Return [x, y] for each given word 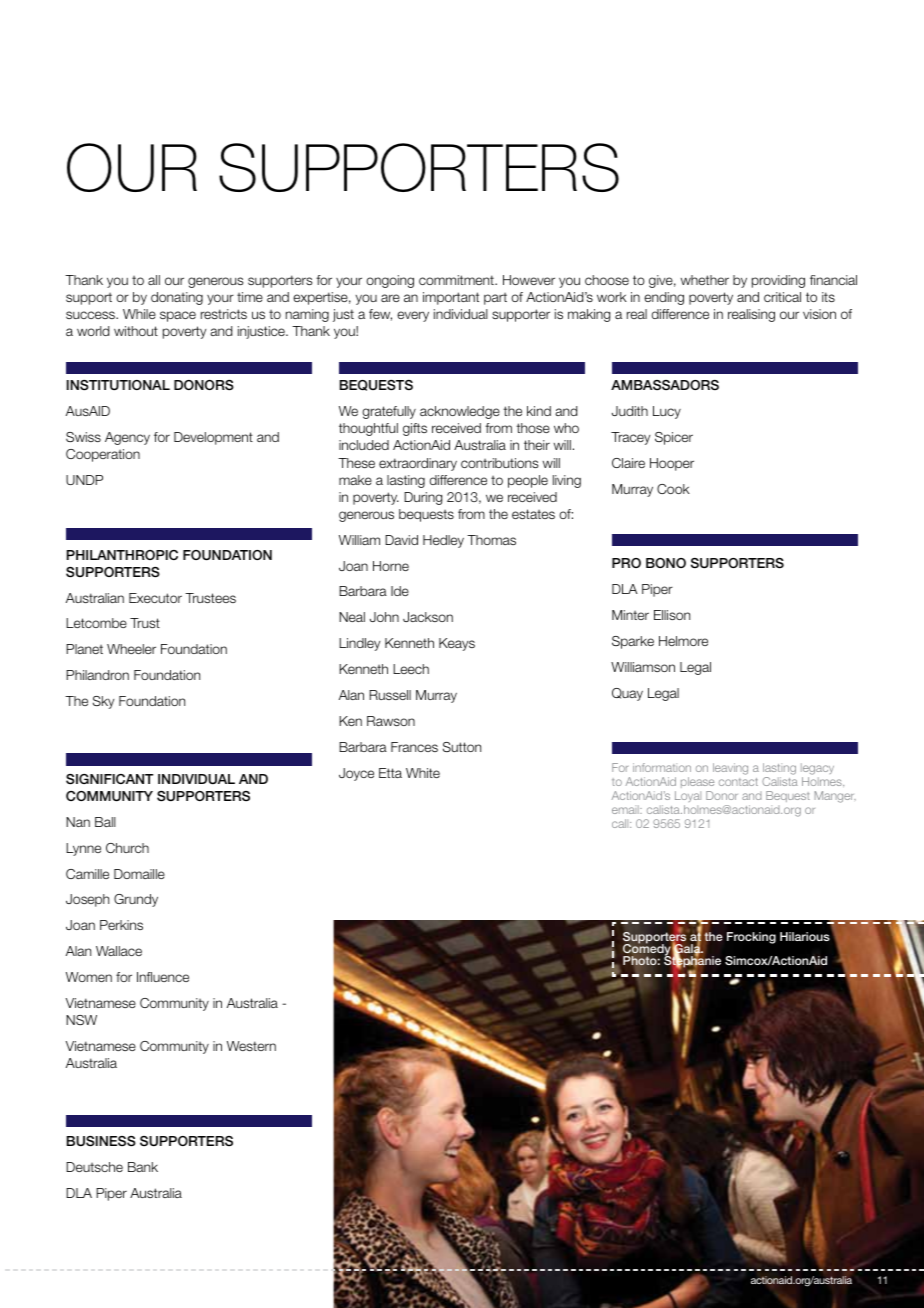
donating [177, 298]
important [451, 298]
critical [782, 297]
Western [251, 1046]
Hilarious [805, 936]
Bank [143, 1167]
